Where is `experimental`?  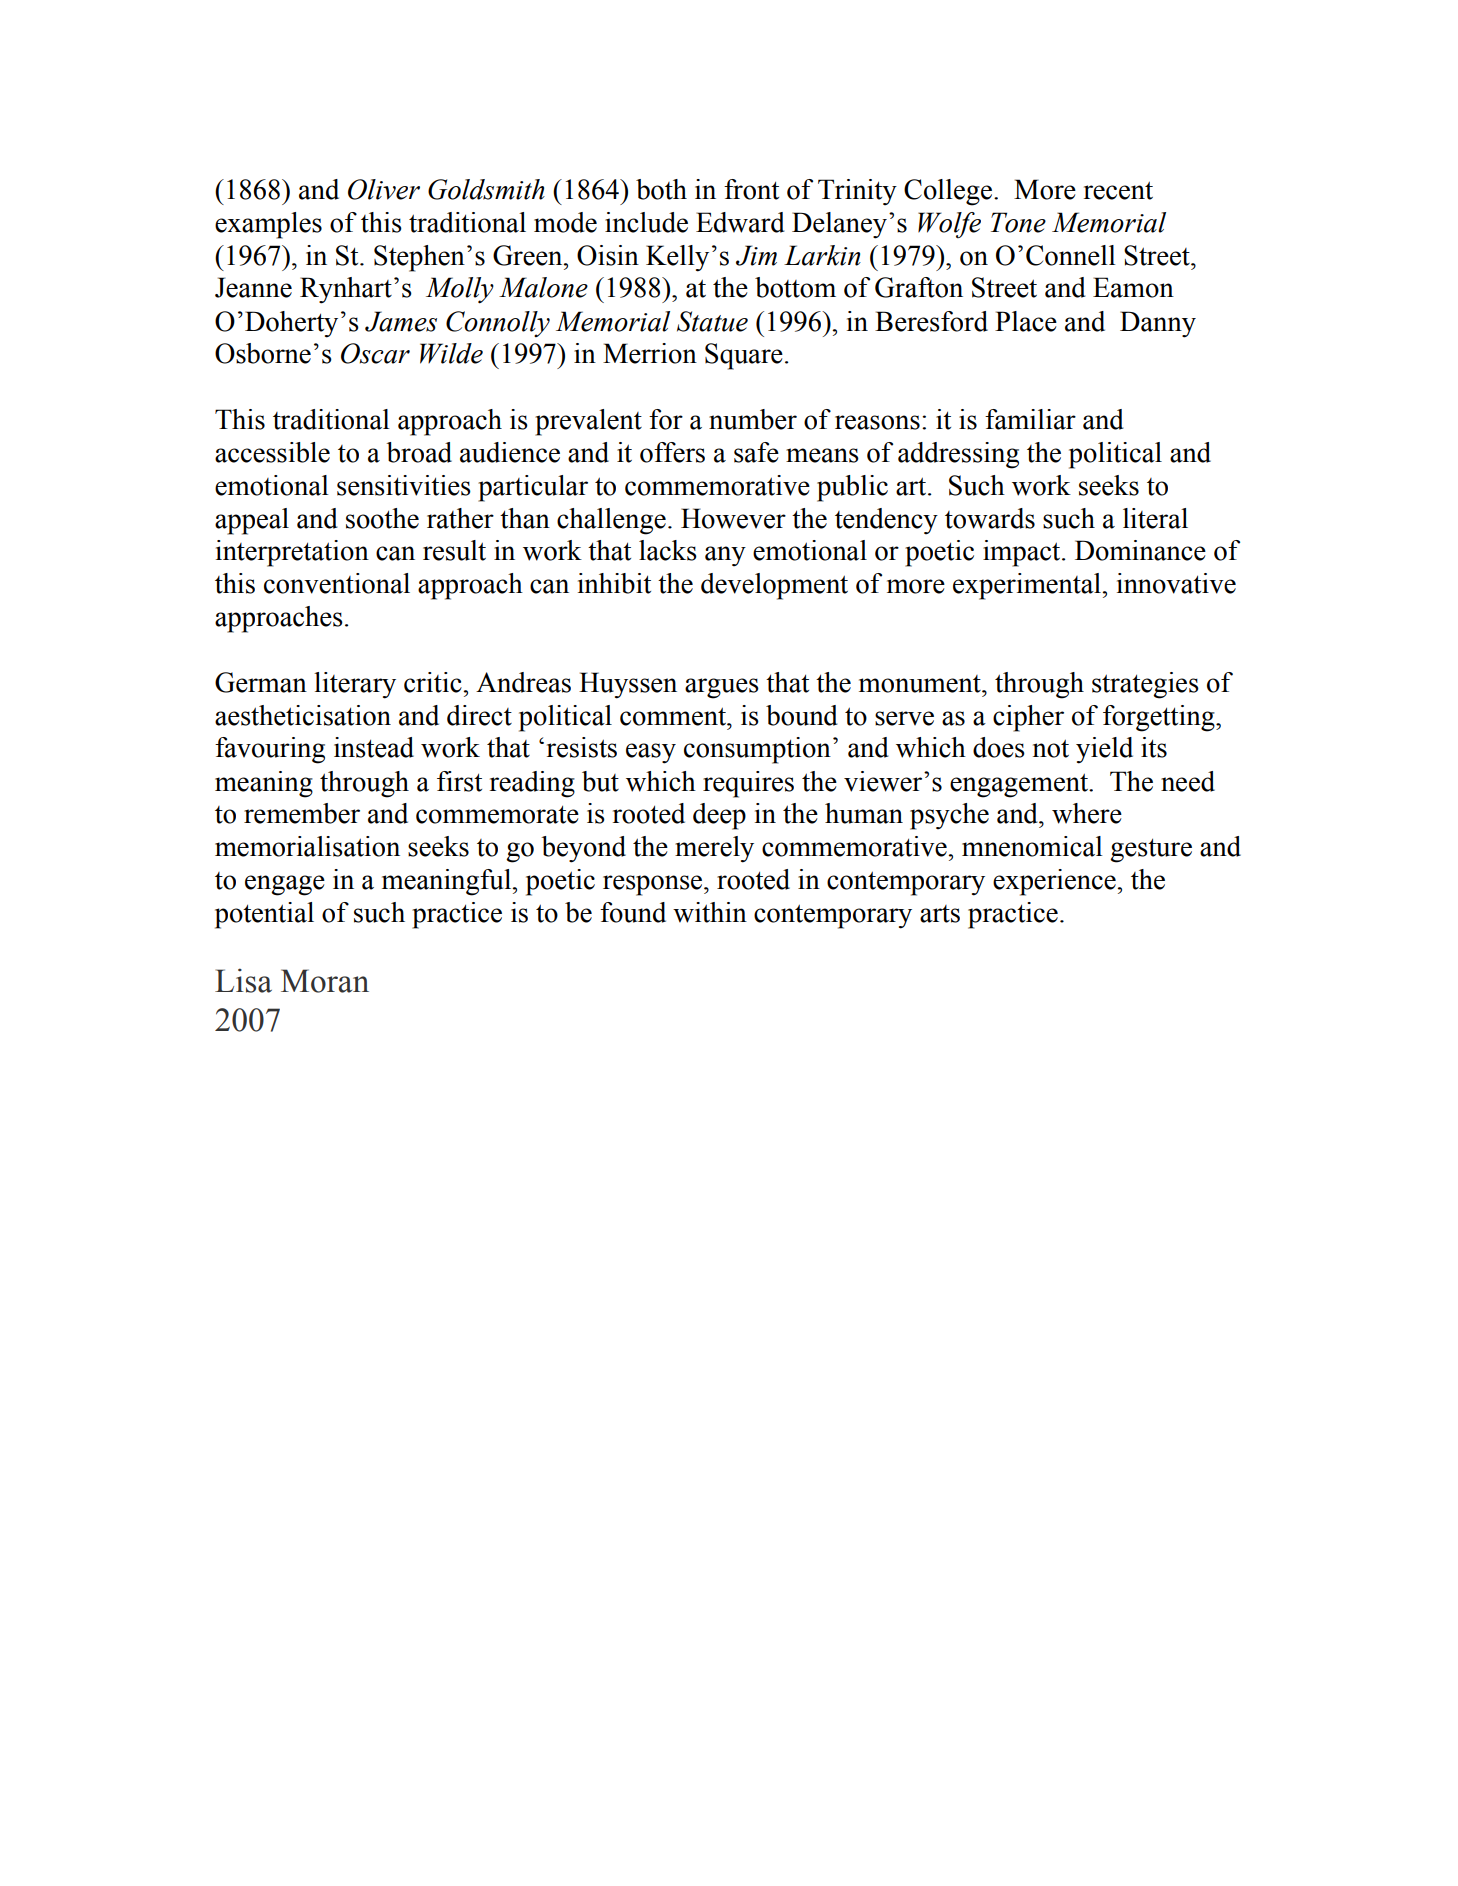
experimental is located at coordinates (1028, 586).
